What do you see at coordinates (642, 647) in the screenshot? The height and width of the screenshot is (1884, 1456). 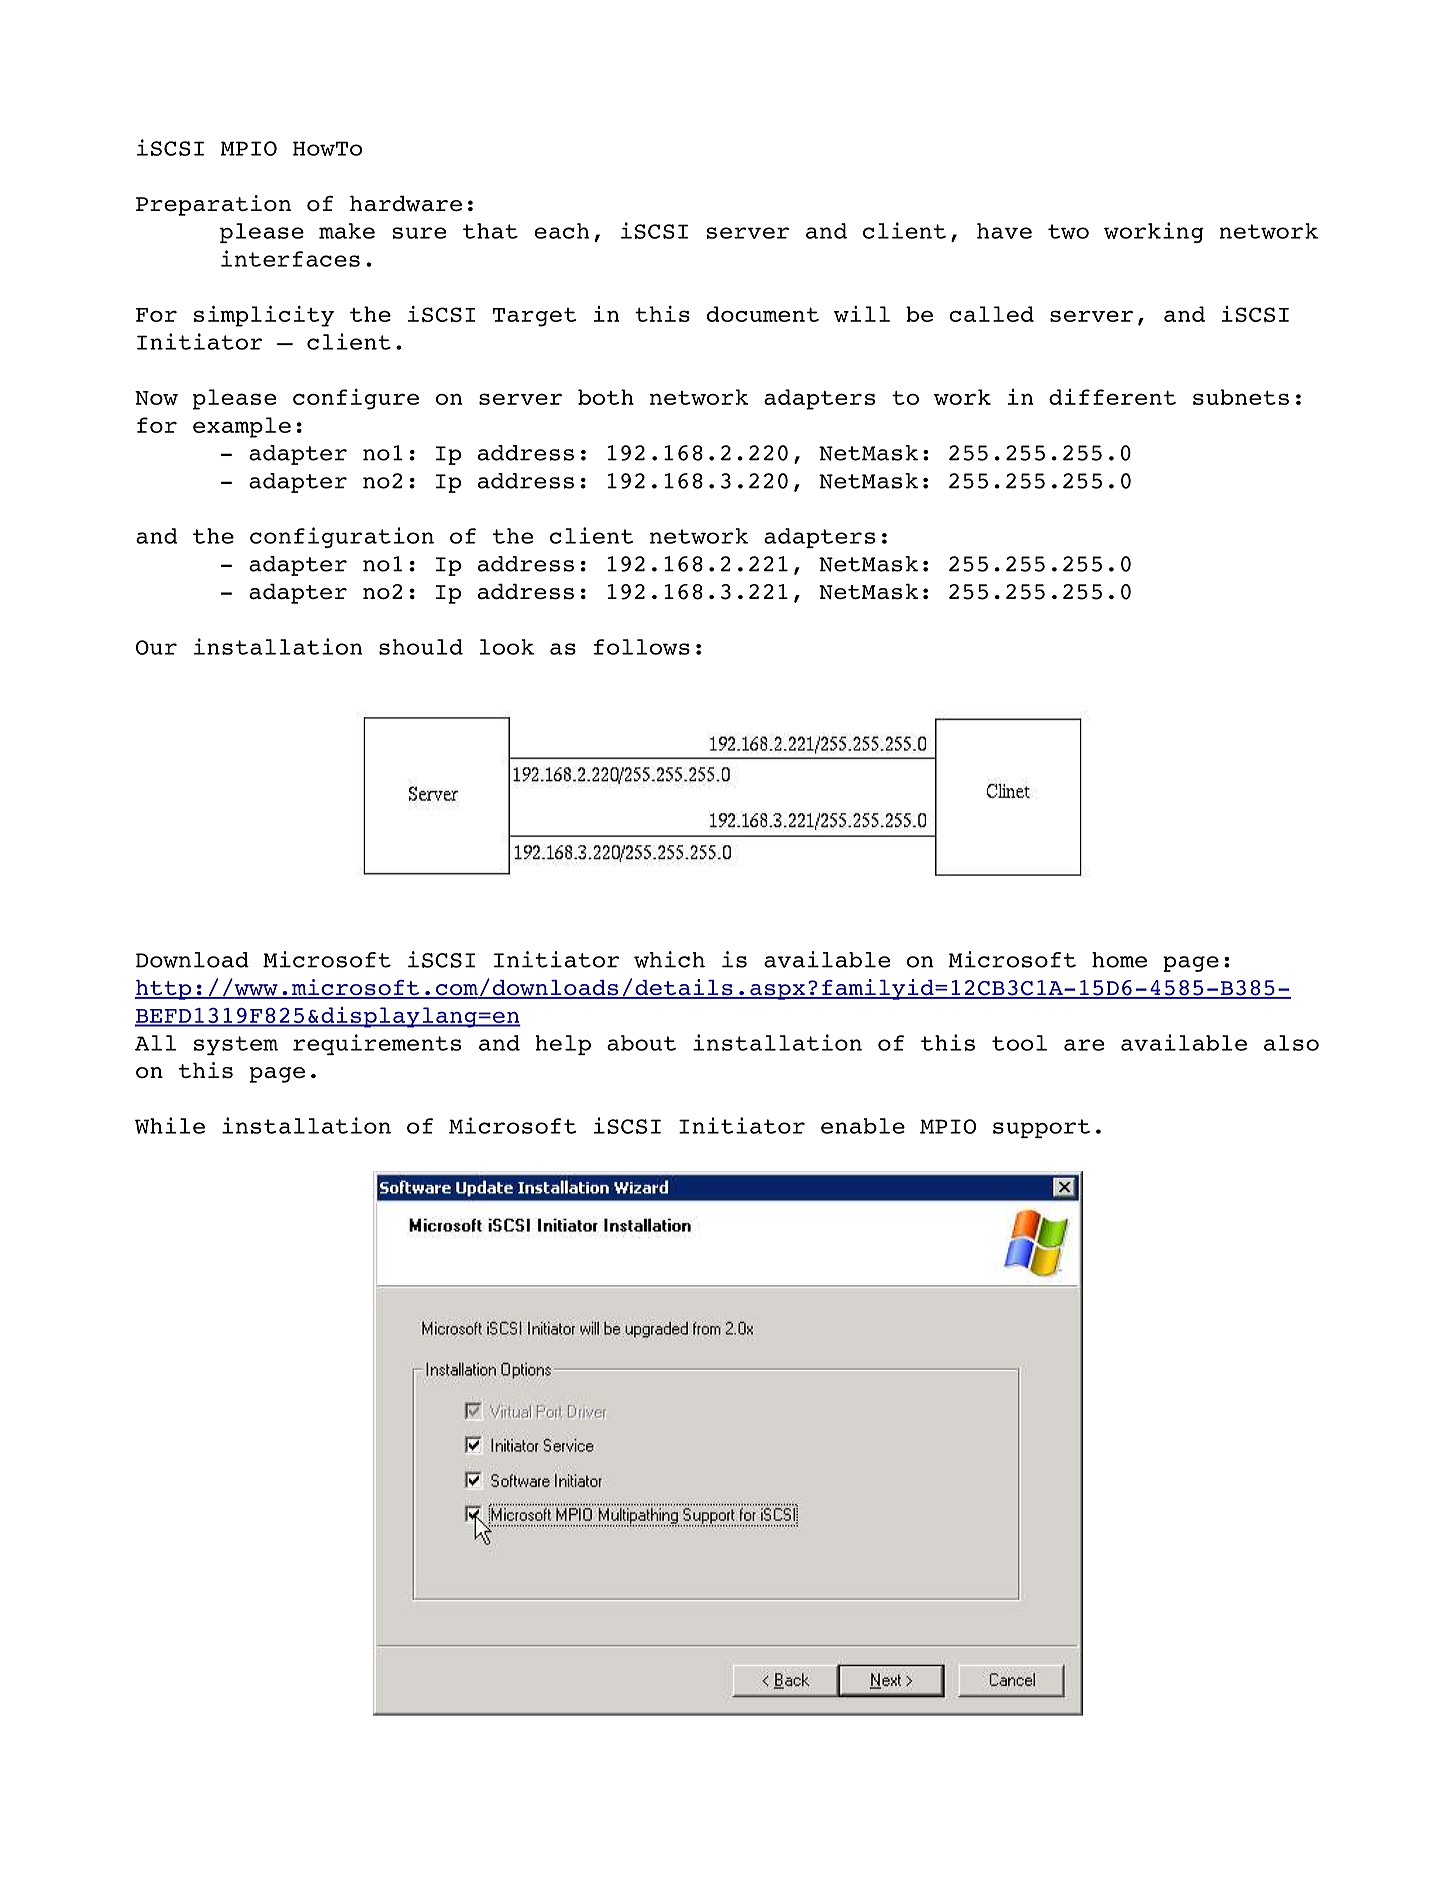 I see `follows` at bounding box center [642, 647].
